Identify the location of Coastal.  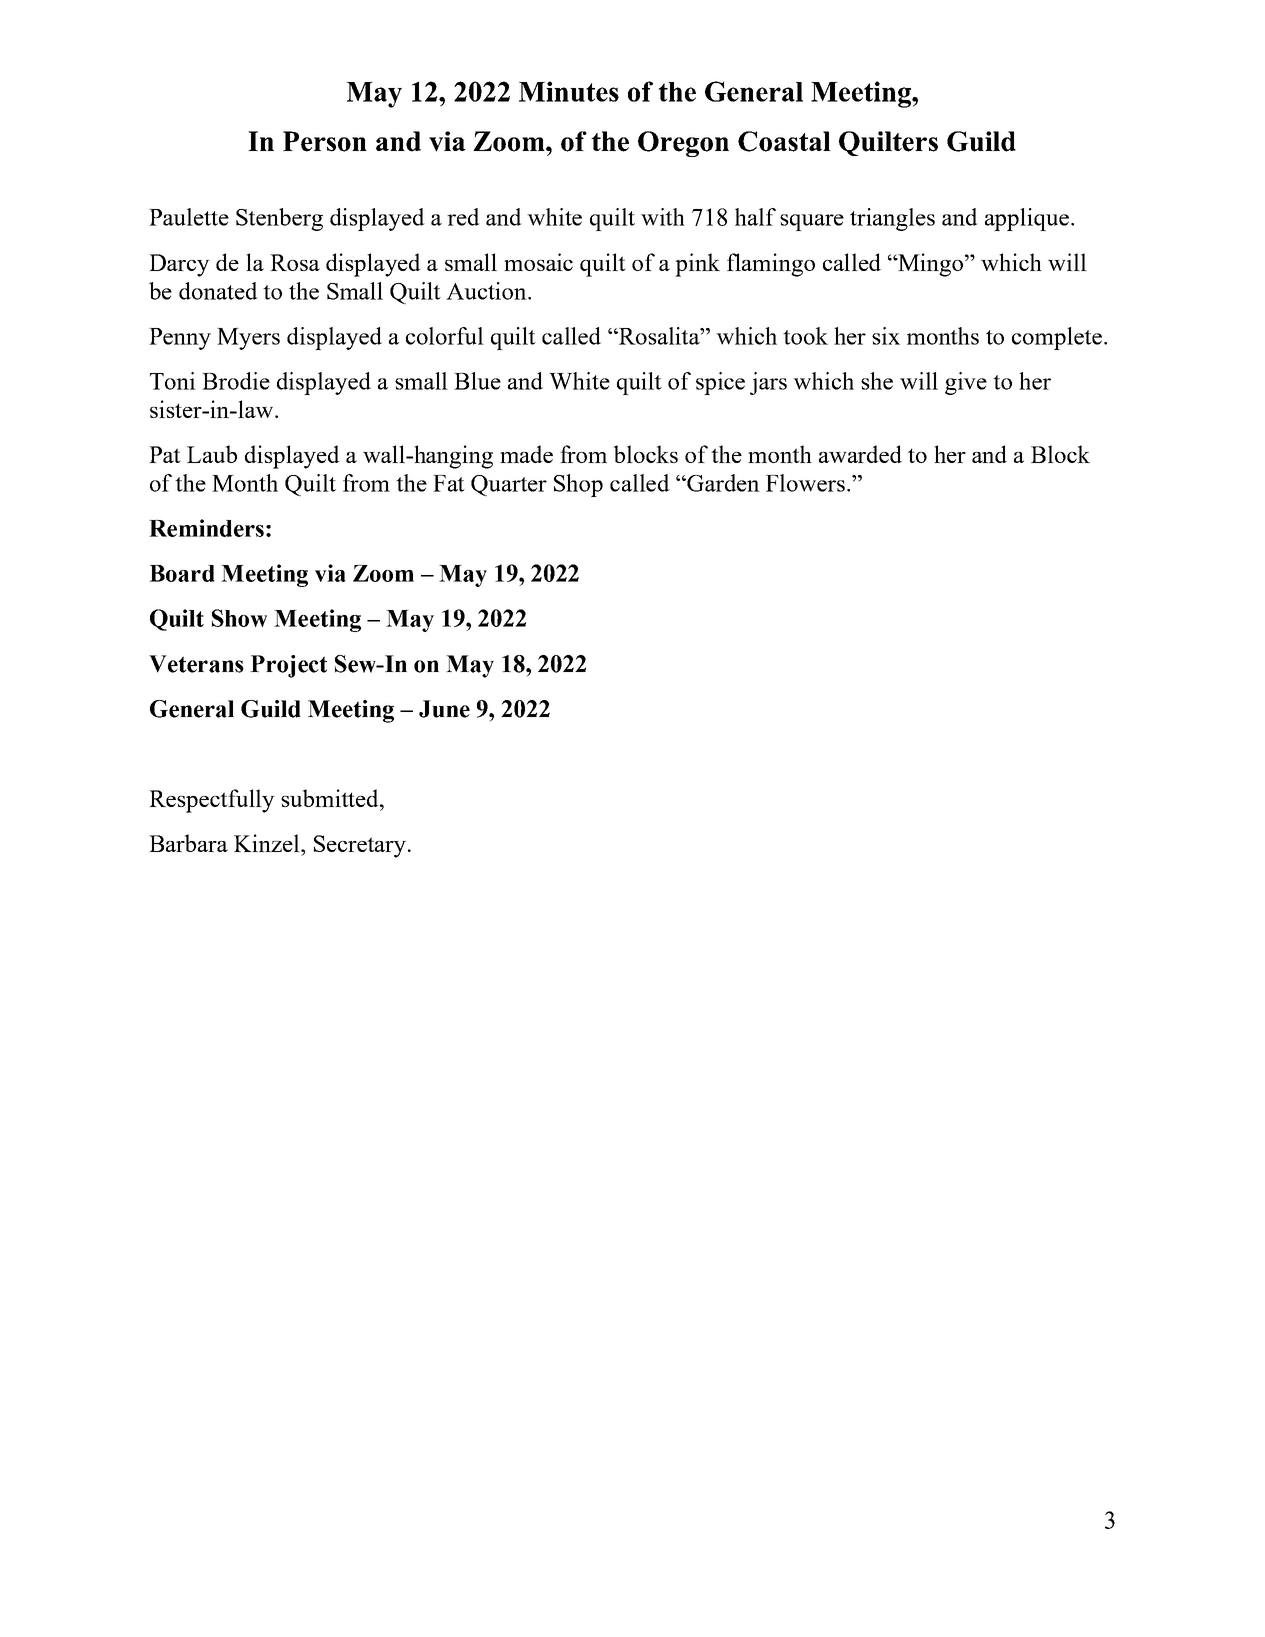
(784, 141).
